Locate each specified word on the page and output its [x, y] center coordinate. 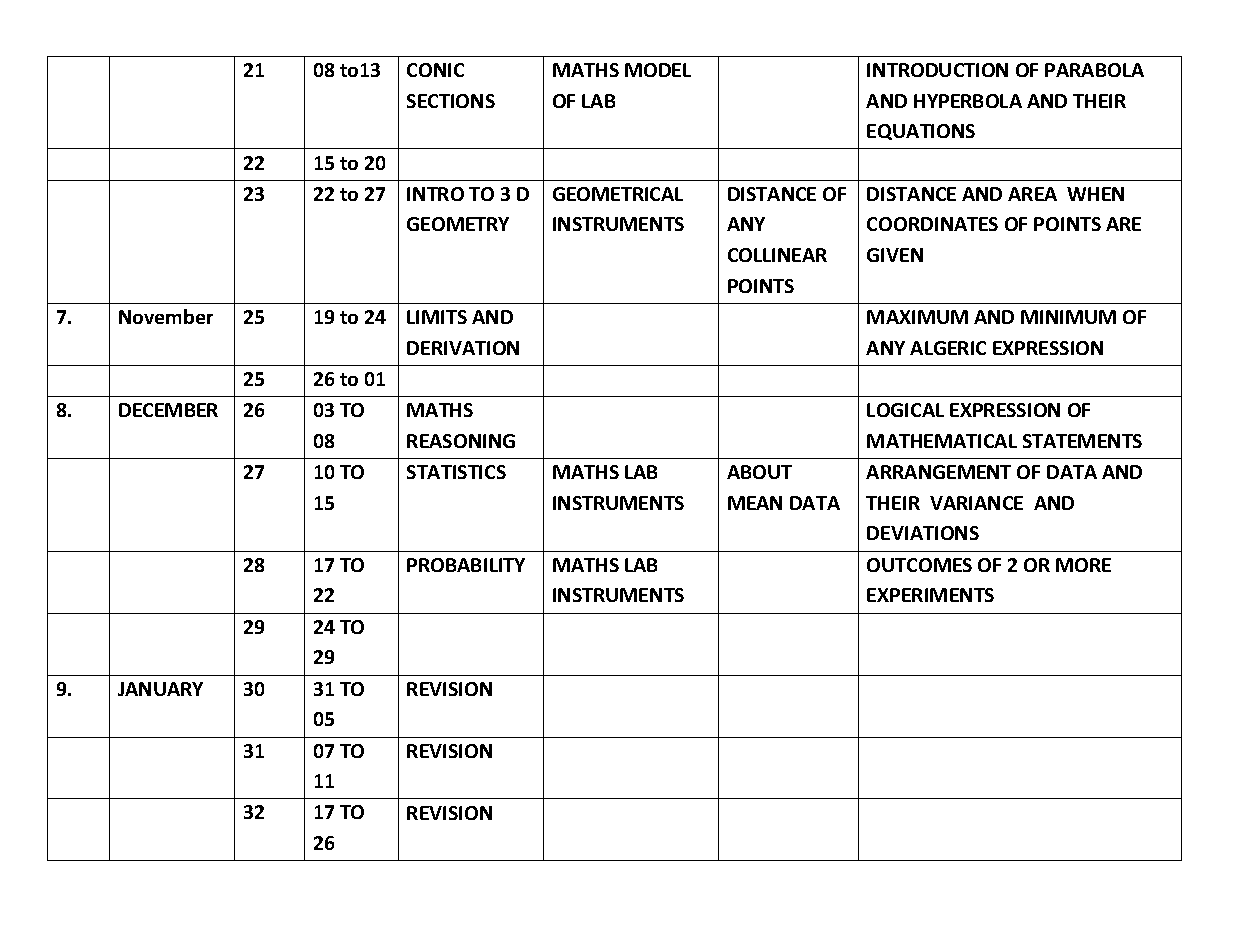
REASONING [461, 441]
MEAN [755, 503]
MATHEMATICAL [942, 441]
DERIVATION [463, 348]
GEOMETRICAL [618, 194]
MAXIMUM [917, 317]
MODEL [658, 70]
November [166, 316]
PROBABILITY [466, 565]
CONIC [435, 70]
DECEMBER [168, 410]
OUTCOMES [919, 565]
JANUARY [160, 689]
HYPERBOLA [968, 101]
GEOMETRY [458, 224]
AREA [1032, 194]
